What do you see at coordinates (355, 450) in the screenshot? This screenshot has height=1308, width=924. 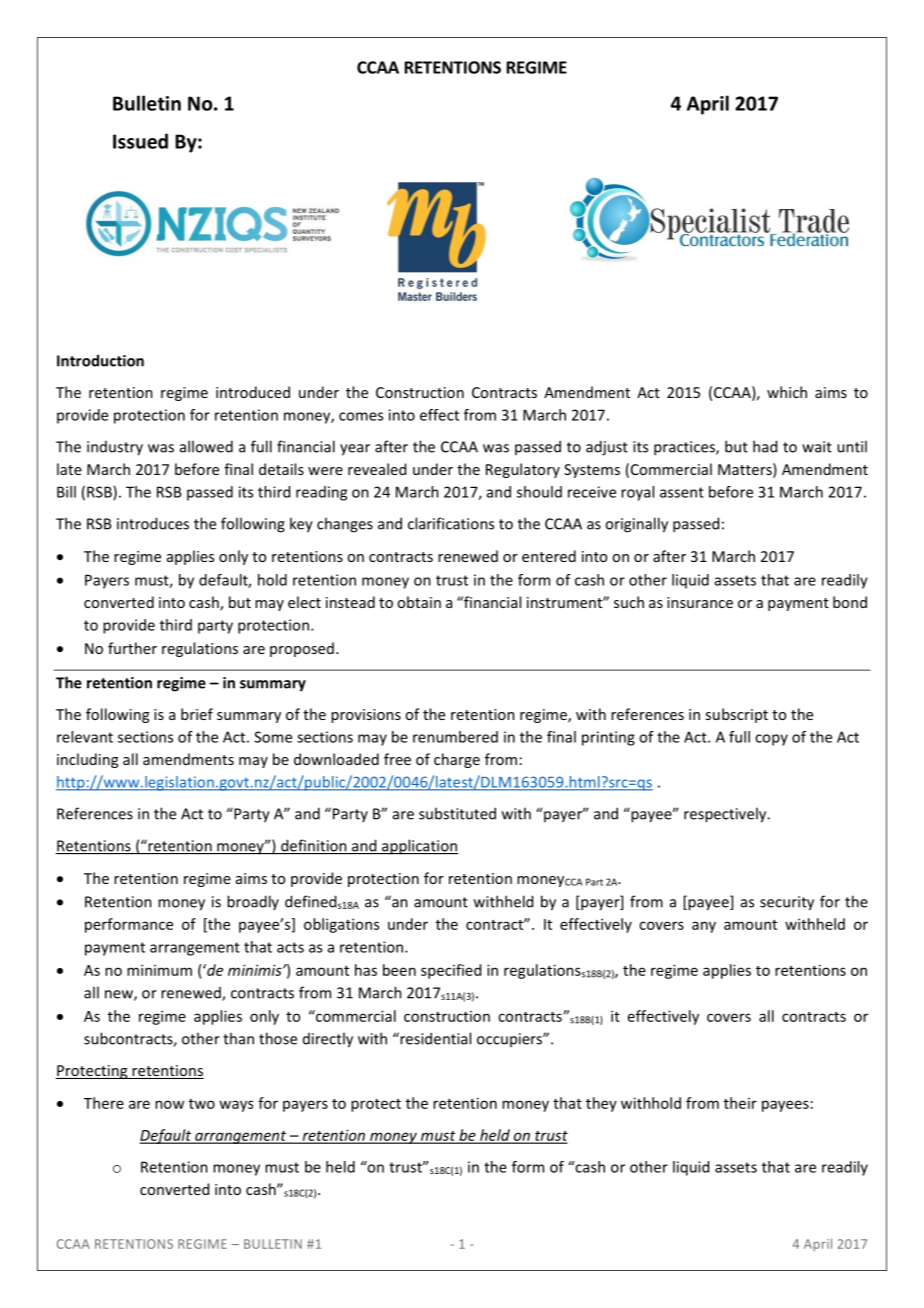 I see `year` at bounding box center [355, 450].
